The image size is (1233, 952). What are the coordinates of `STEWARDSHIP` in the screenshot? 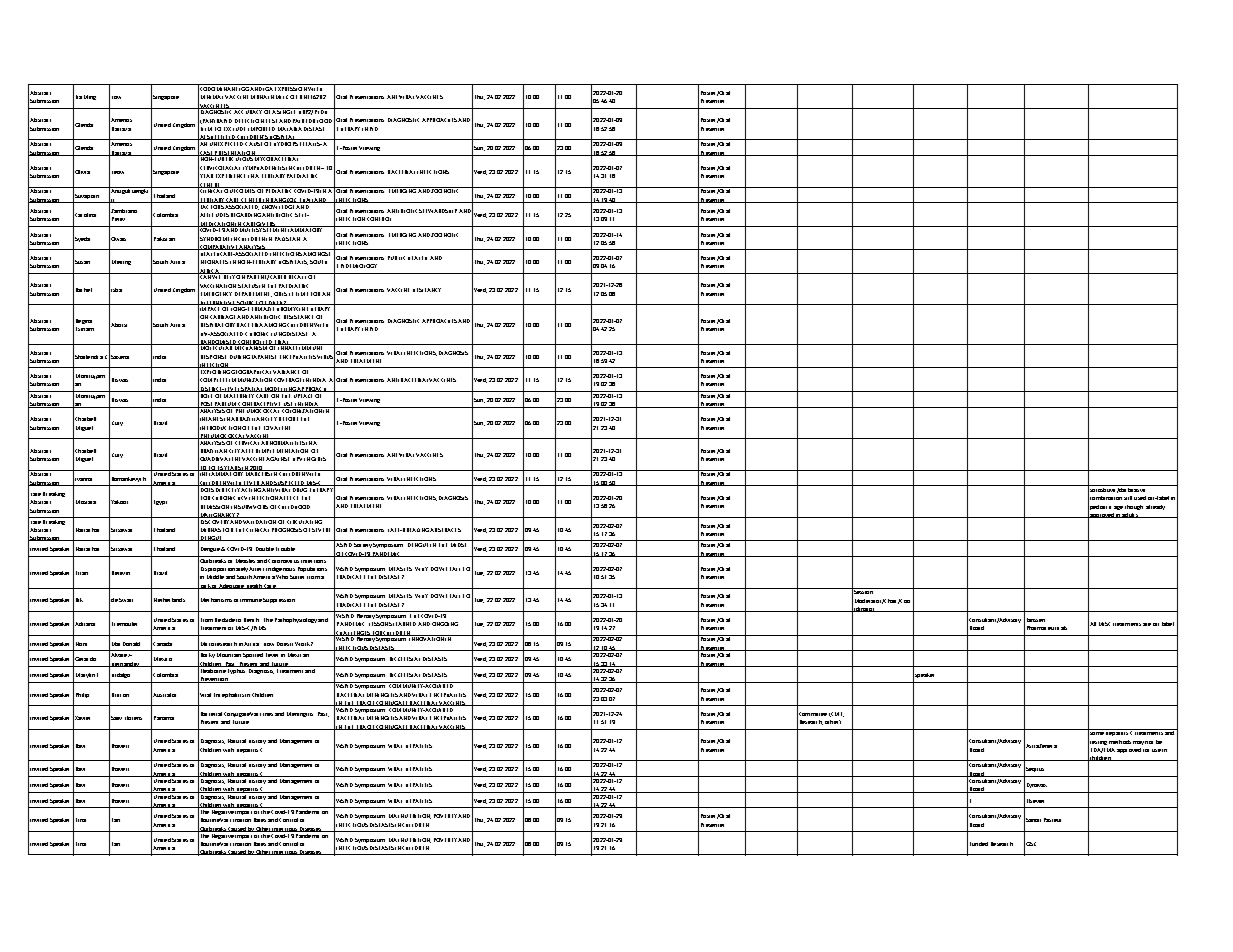 It's located at (438, 211).
